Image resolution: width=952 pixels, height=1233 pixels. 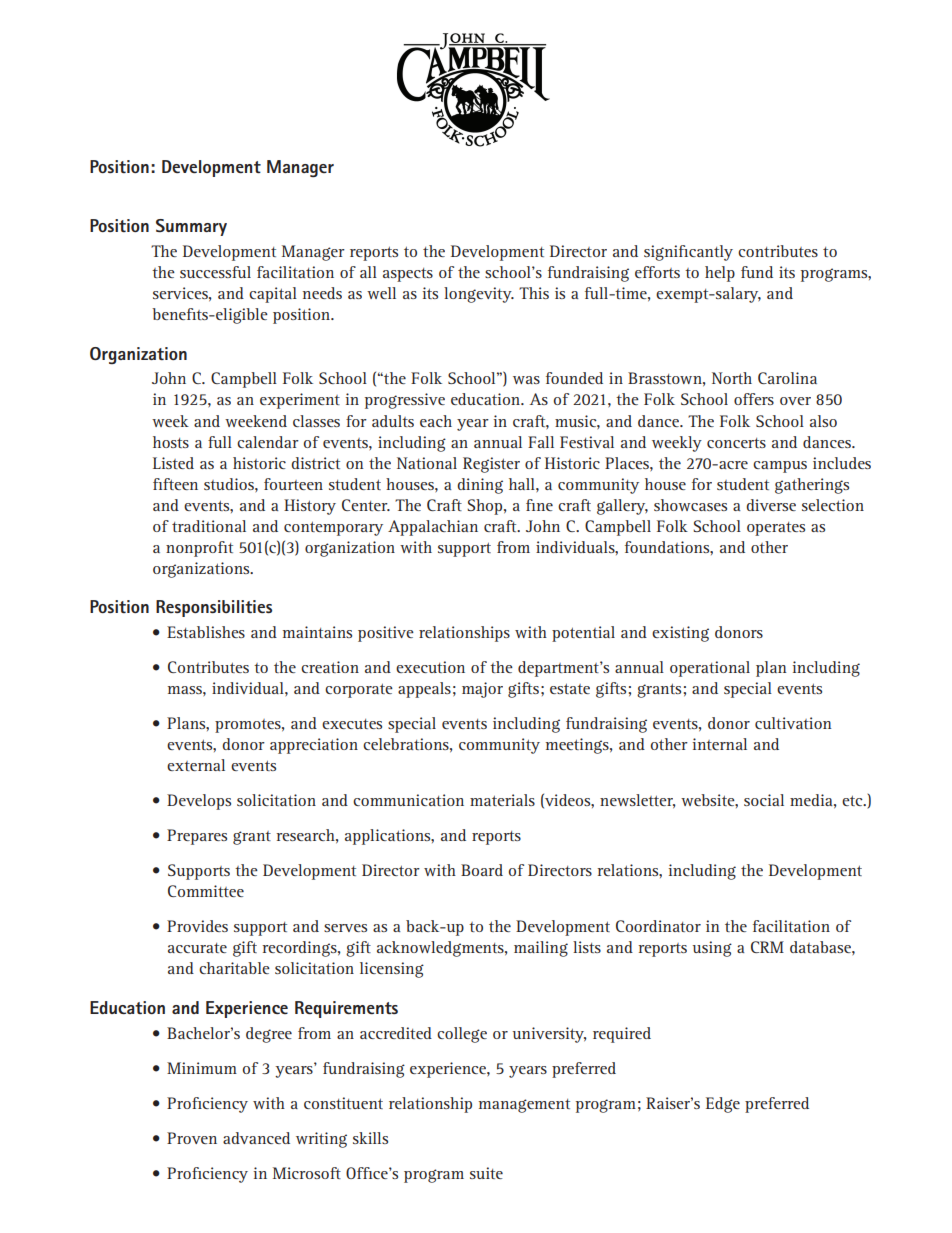 What do you see at coordinates (314, 746) in the screenshot?
I see `appreciation` at bounding box center [314, 746].
